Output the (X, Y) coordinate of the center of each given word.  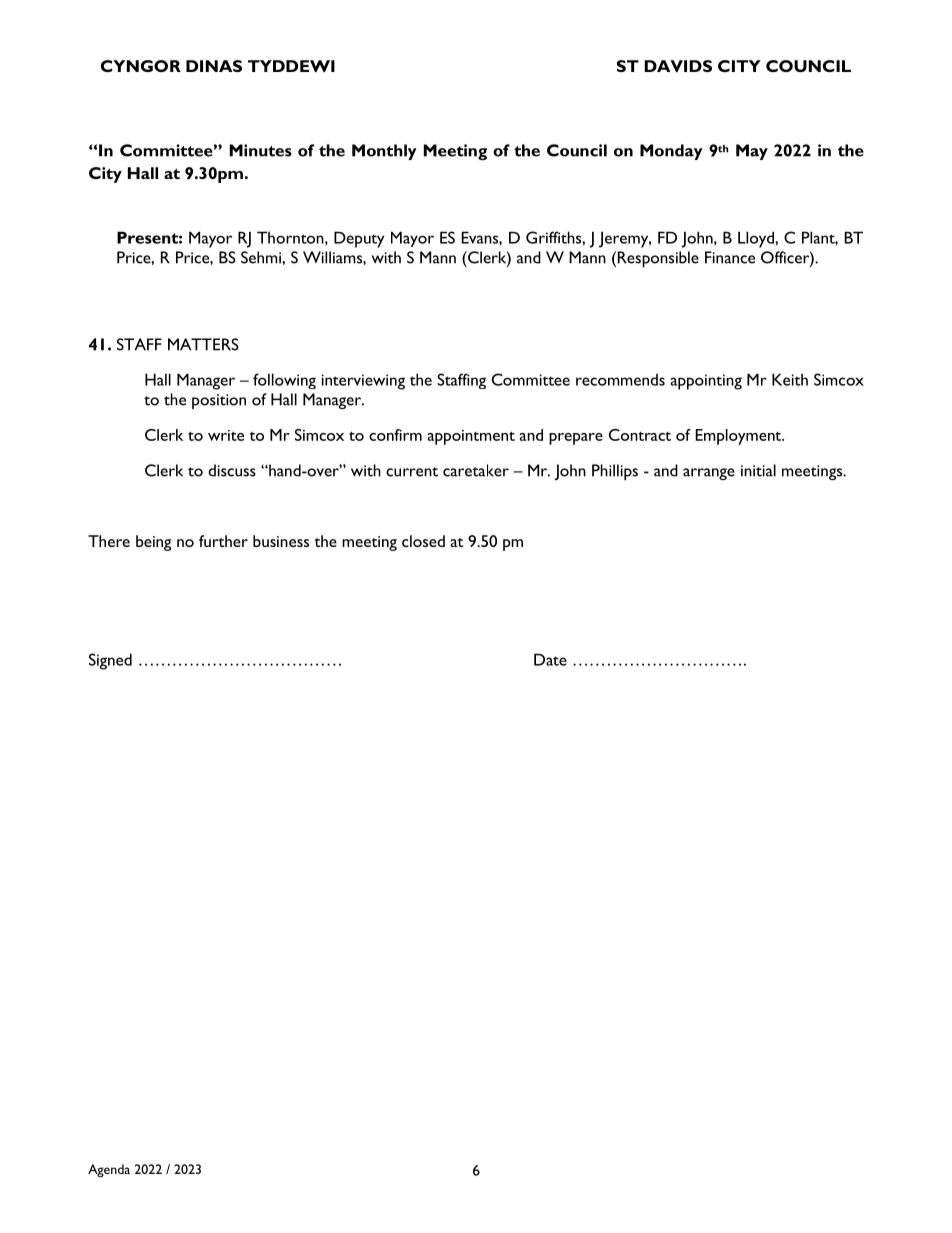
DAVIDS (678, 66)
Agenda (109, 1170)
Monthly (384, 152)
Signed (110, 661)
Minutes (261, 150)
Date (550, 659)
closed (423, 541)
